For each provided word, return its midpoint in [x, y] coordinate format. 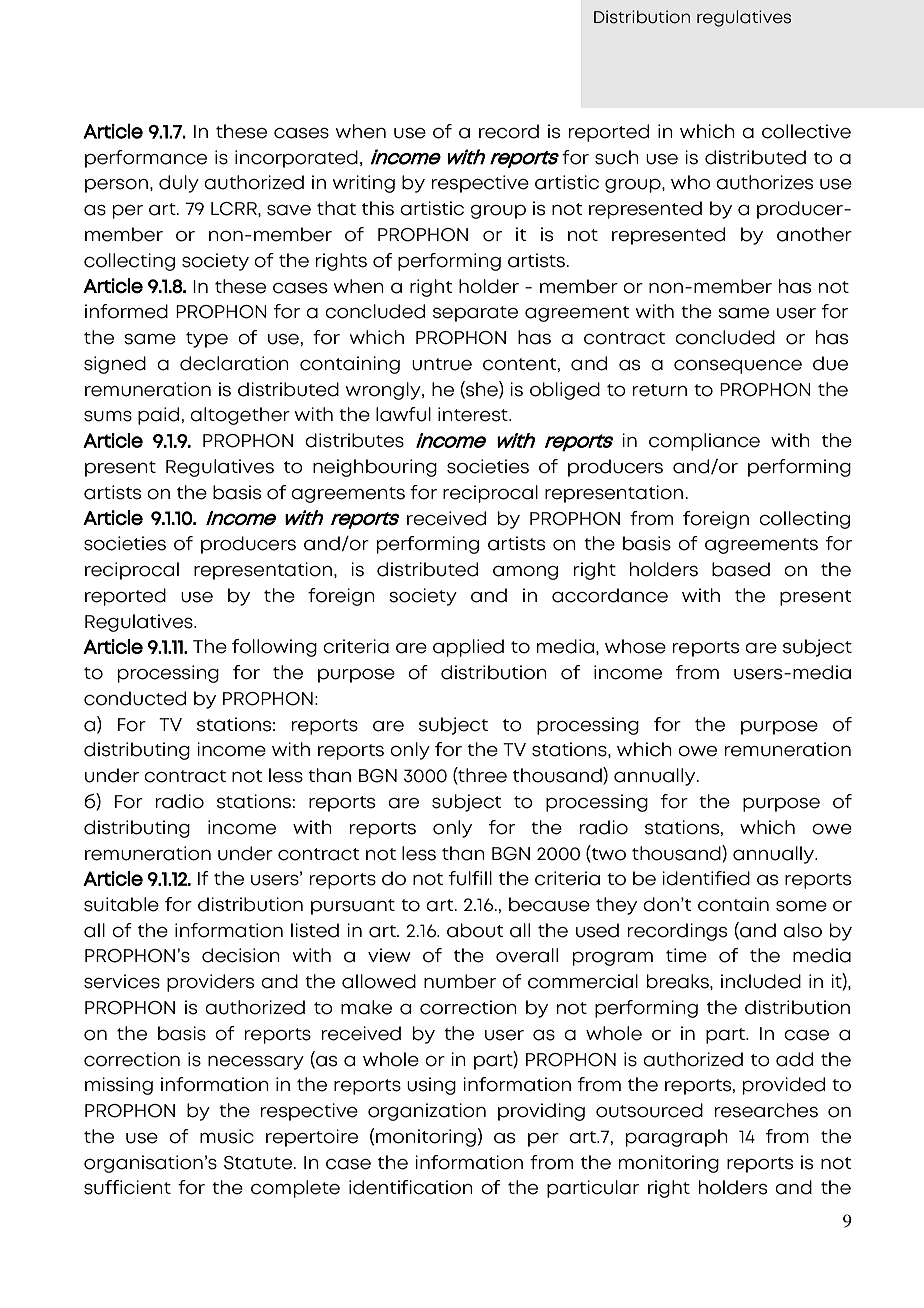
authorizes [764, 182]
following [274, 648]
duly [179, 184]
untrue [442, 364]
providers [210, 983]
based [741, 569]
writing [364, 184]
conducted [135, 698]
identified [706, 878]
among [525, 573]
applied [468, 648]
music [227, 1136]
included [761, 981]
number [460, 981]
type [207, 340]
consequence [738, 367]
